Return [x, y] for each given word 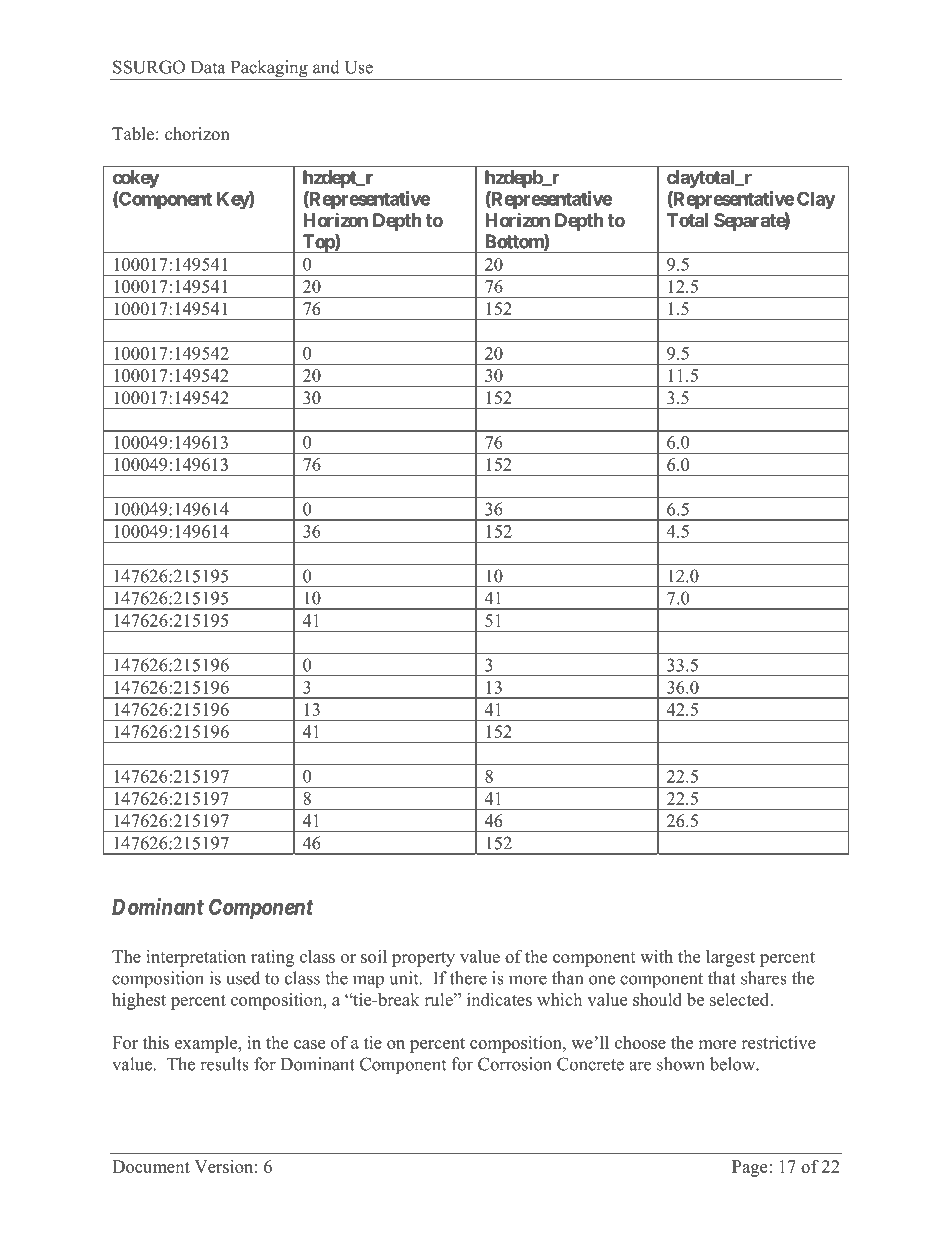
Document [151, 1166]
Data [208, 67]
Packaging [269, 70]
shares [764, 978]
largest [730, 958]
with [656, 956]
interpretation [196, 958]
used [243, 978]
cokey [135, 179]
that [722, 978]
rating [272, 958]
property [423, 959]
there [468, 978]
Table [133, 134]
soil [374, 956]
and [326, 67]
